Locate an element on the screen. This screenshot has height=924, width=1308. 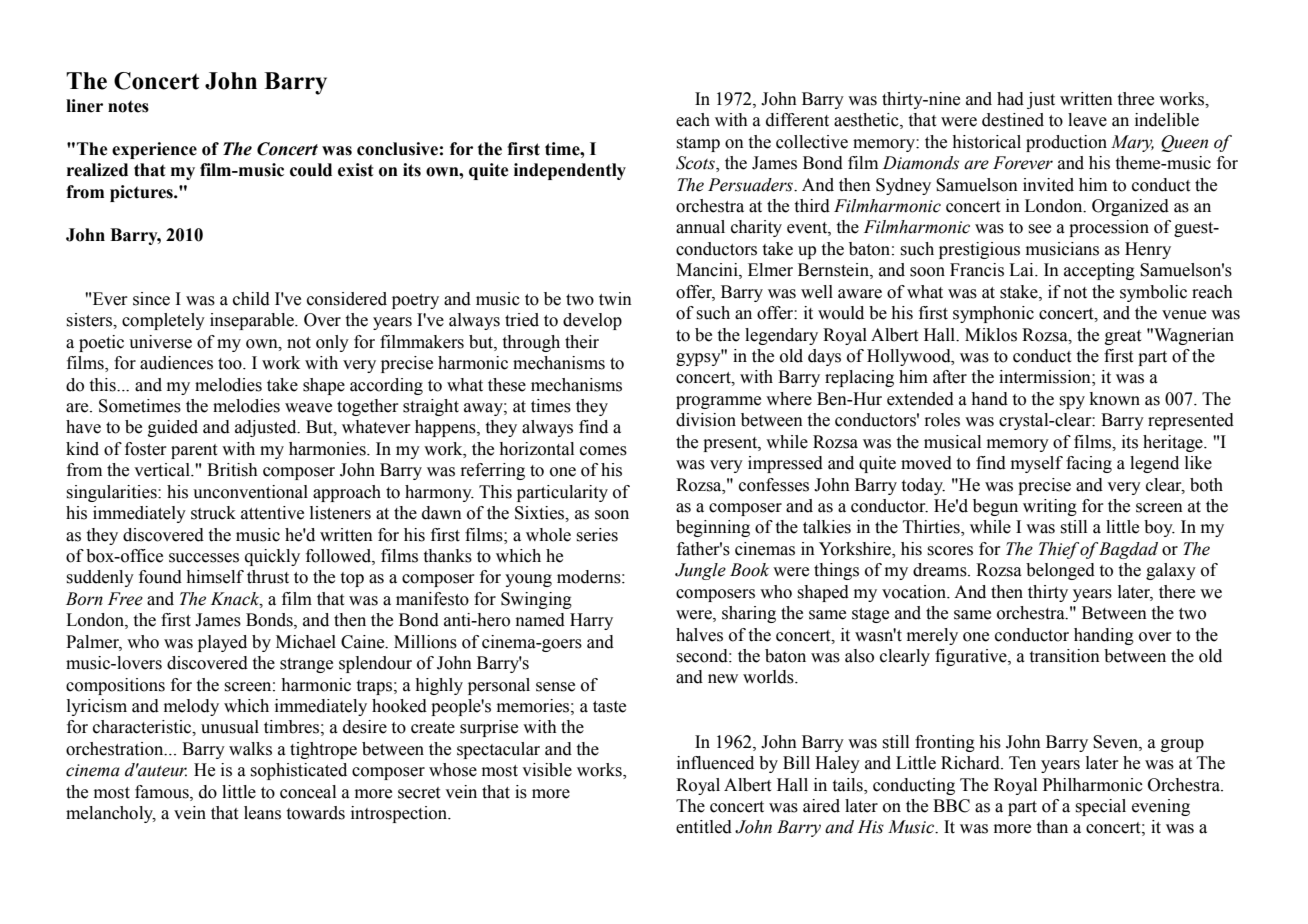
facing is located at coordinates (1089, 464).
